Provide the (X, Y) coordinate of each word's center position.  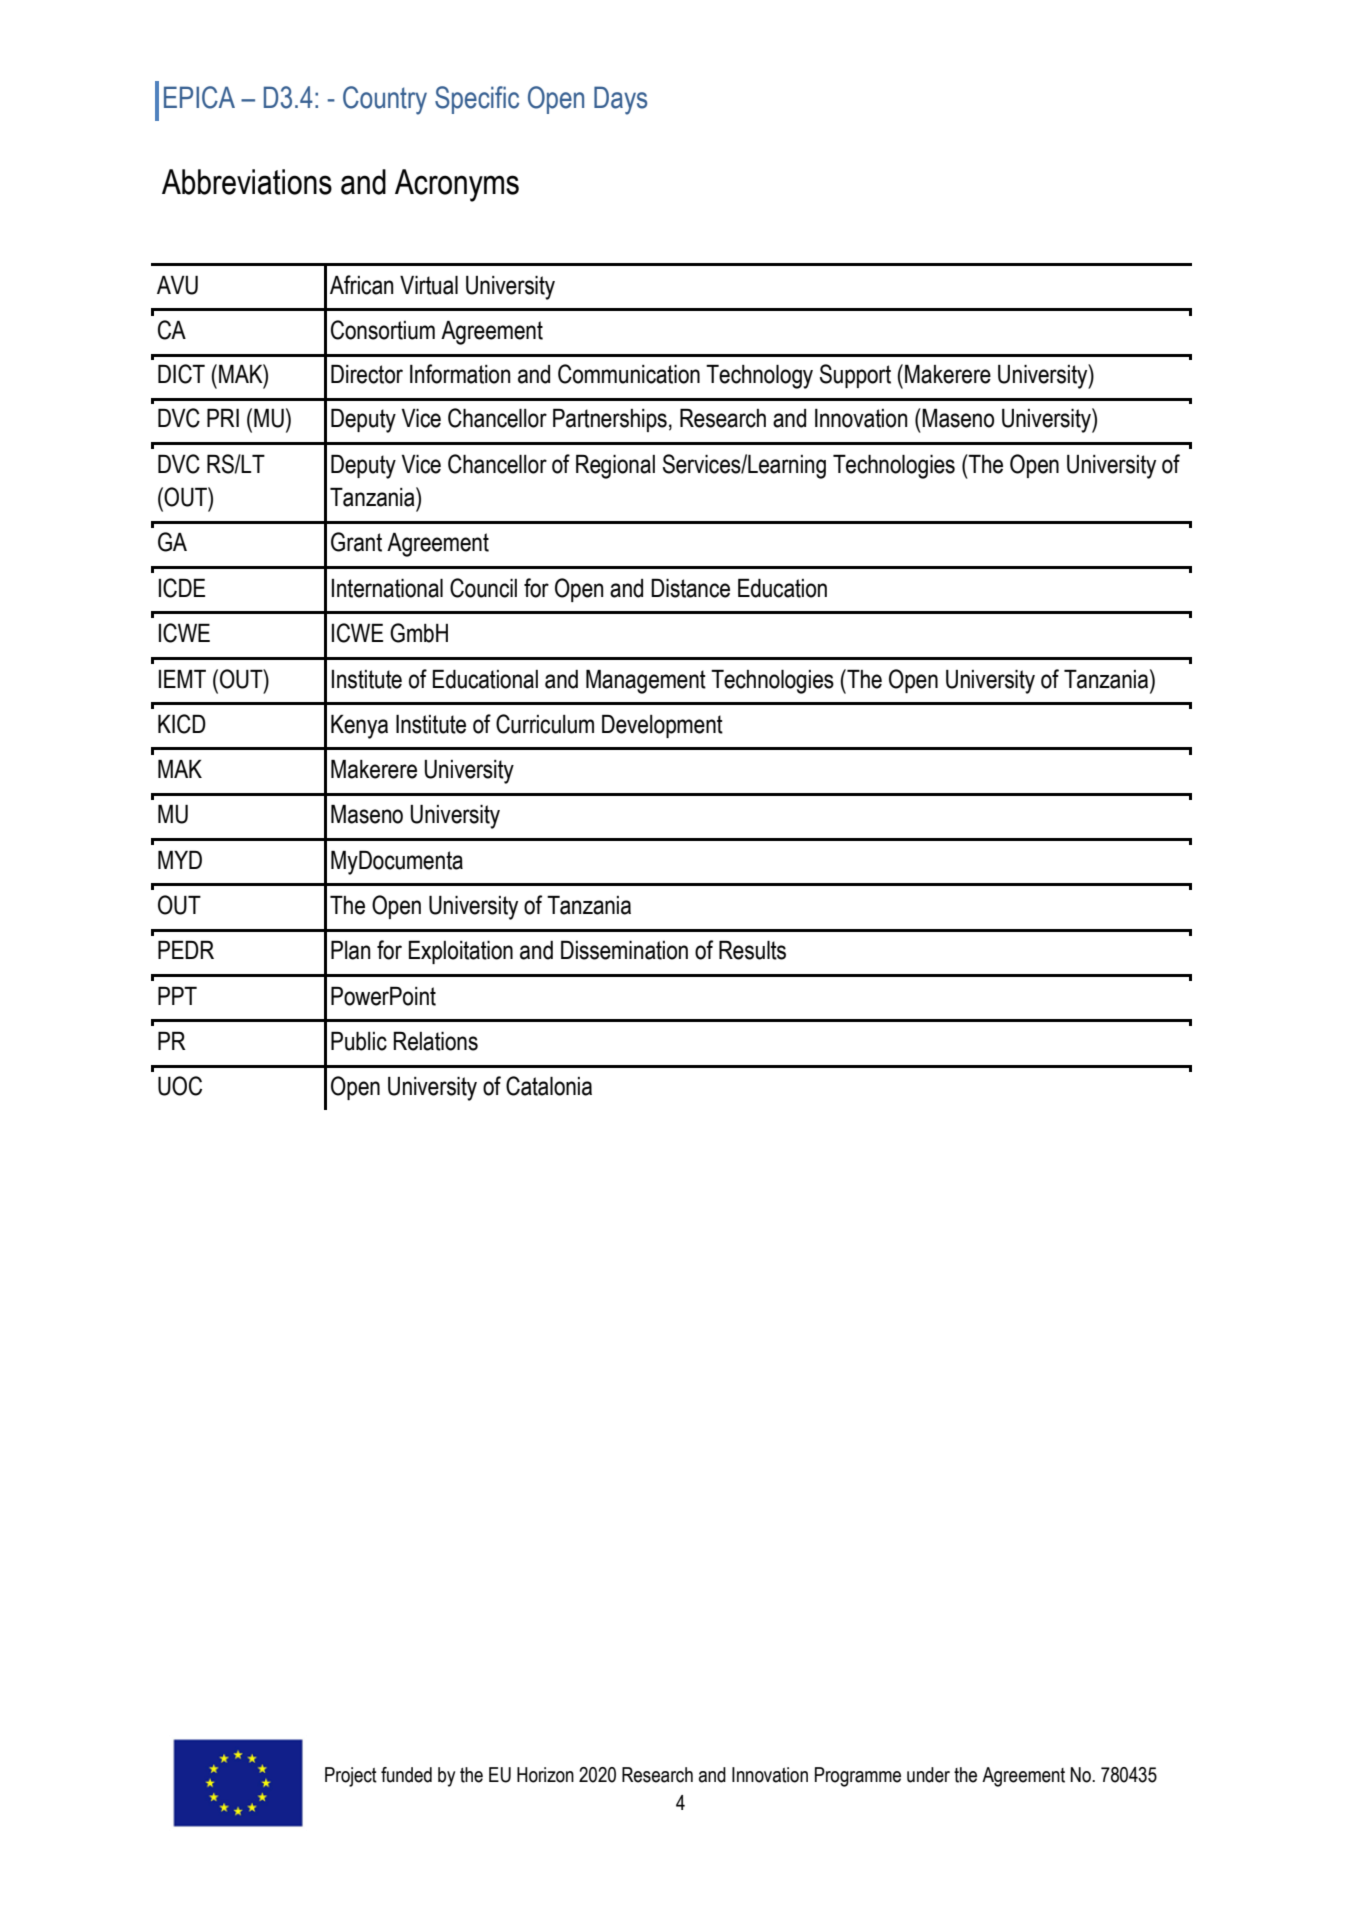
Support (855, 376)
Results (752, 950)
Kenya (359, 727)
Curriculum (545, 724)
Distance (690, 588)
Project (351, 1777)
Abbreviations (247, 182)
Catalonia (549, 1086)
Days (620, 100)
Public (359, 1041)
